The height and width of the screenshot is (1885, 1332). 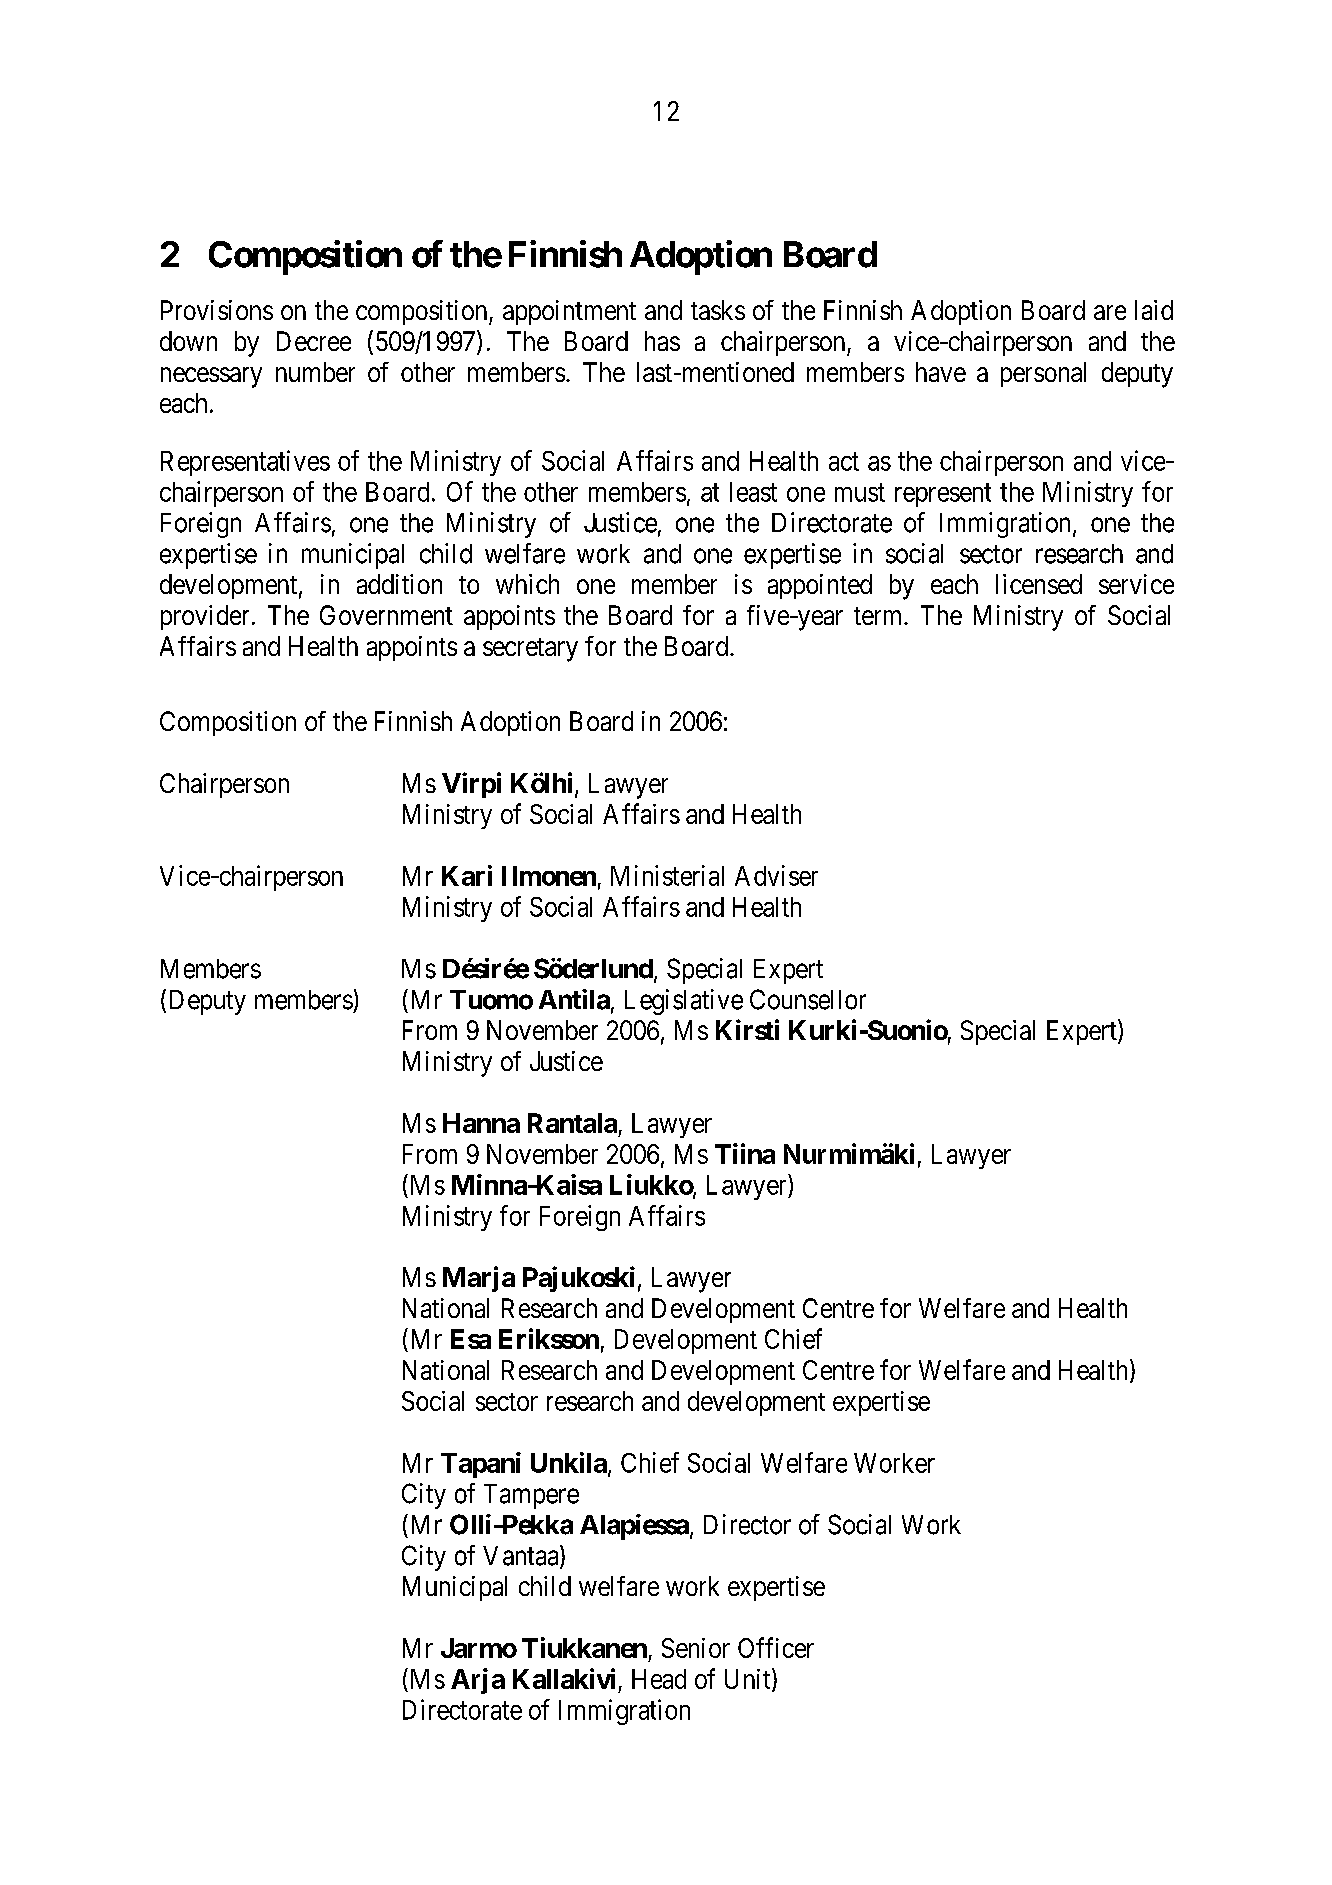 I want to click on secretary, so click(x=530, y=650).
